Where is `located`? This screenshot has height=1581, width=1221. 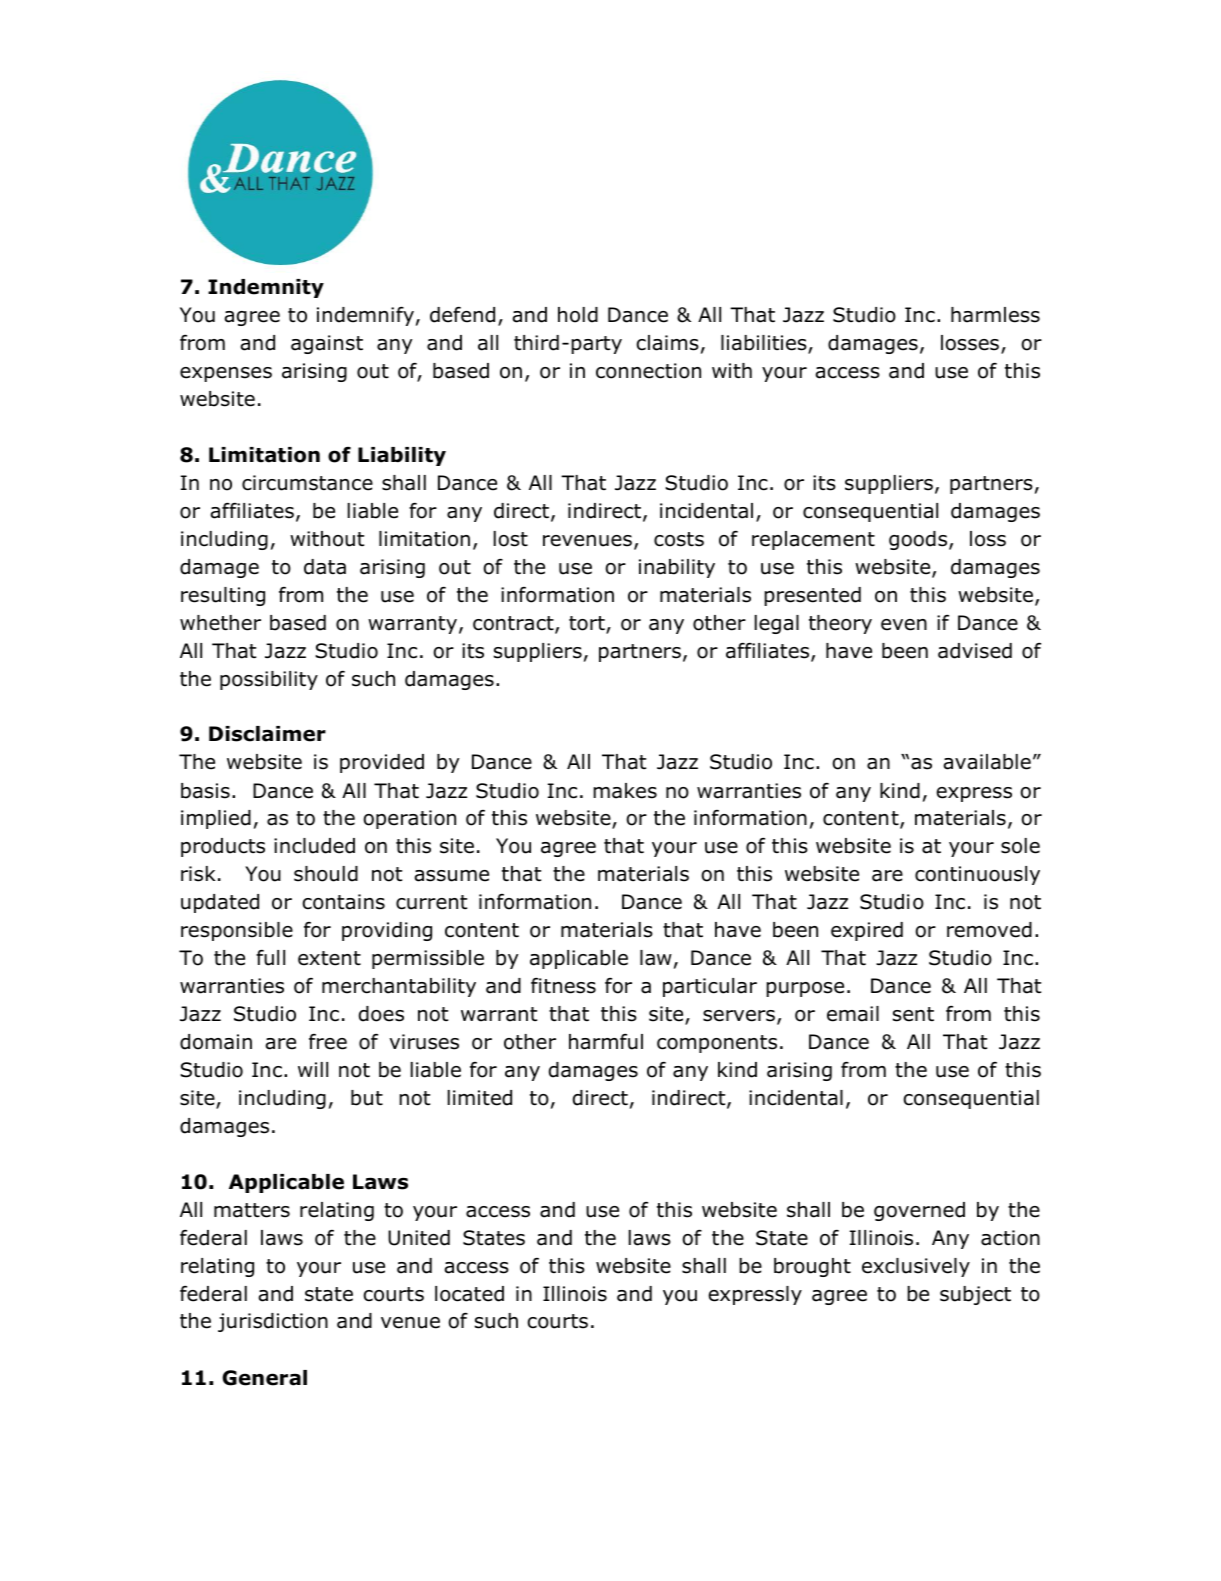
located is located at coordinates (469, 1294).
